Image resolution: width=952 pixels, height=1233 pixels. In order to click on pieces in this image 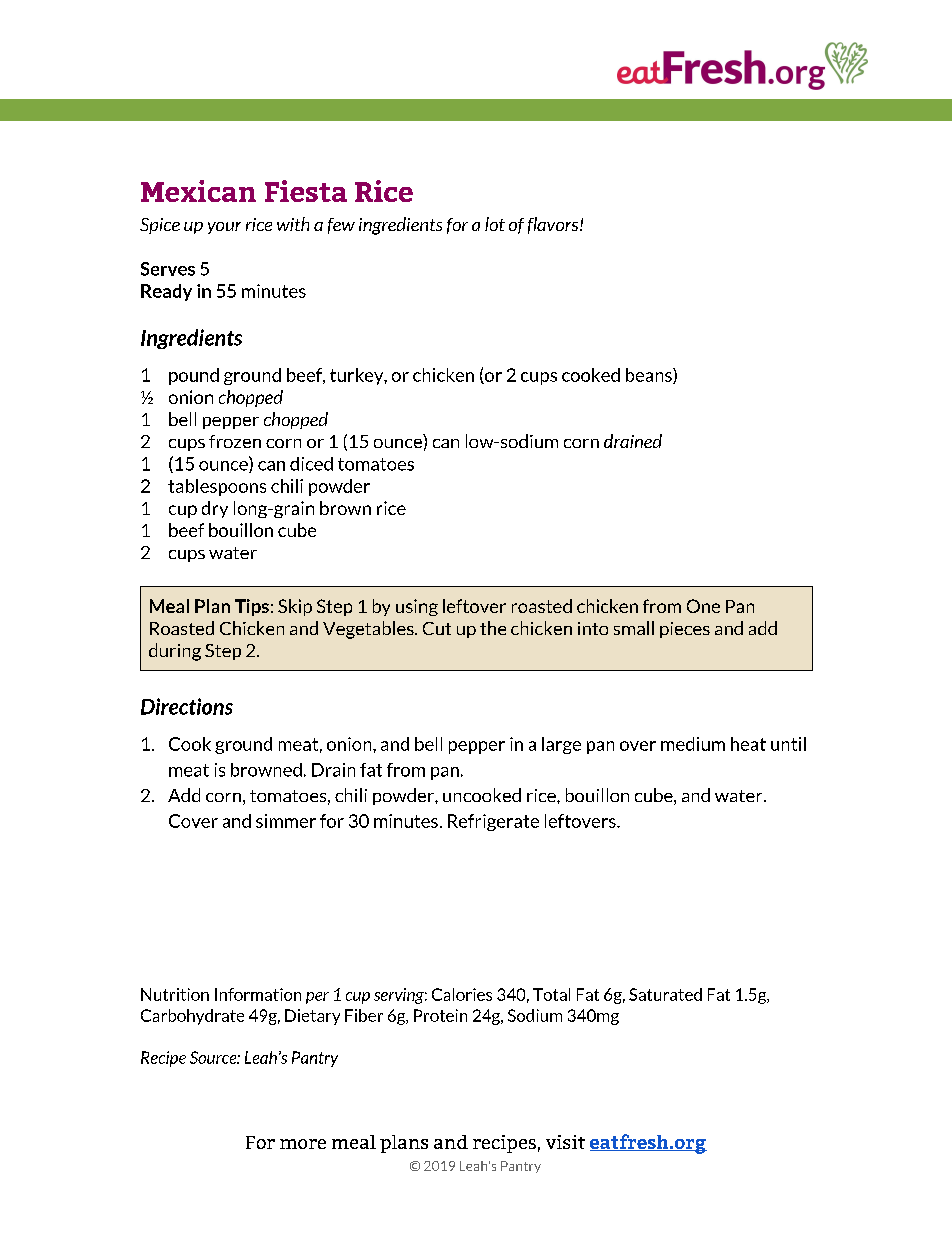, I will do `click(685, 630)`.
